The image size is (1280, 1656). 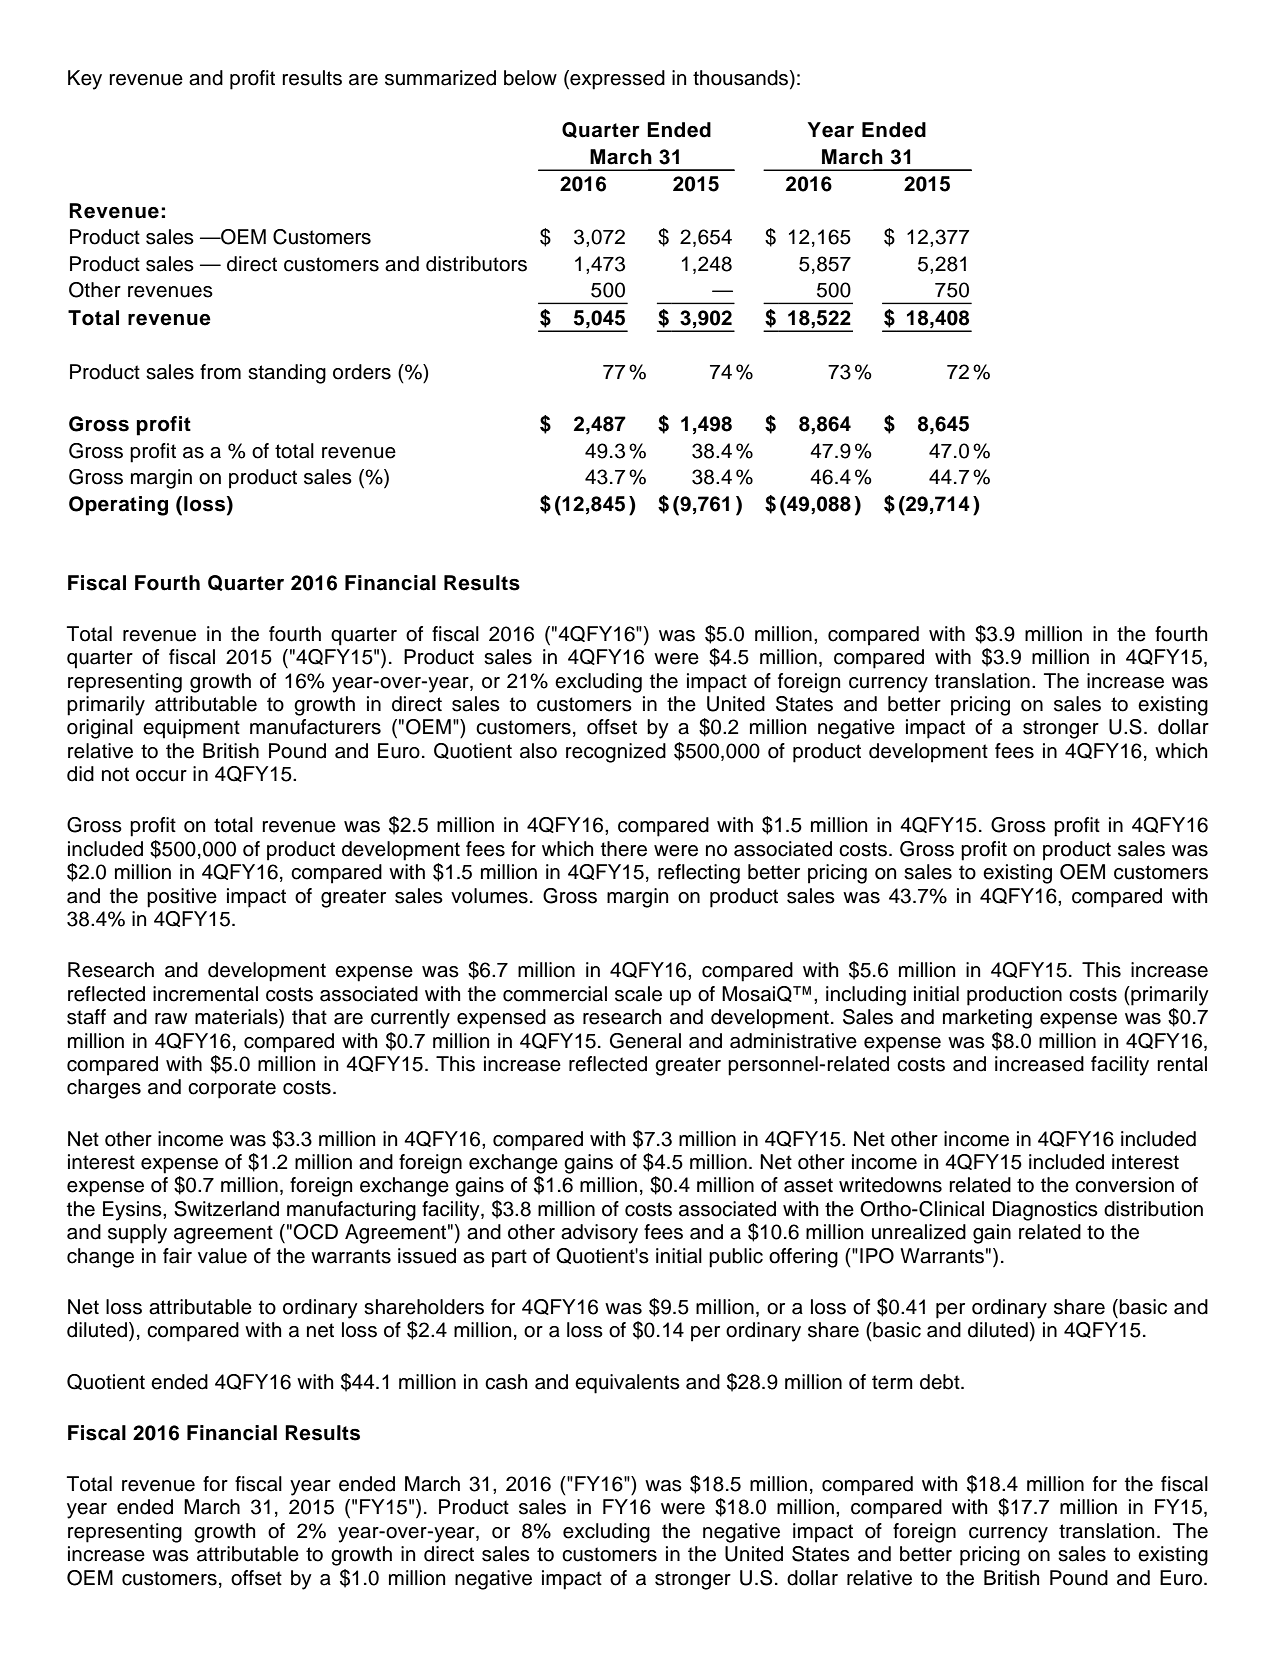 What do you see at coordinates (627, 1384) in the page?
I see `equivalents` at bounding box center [627, 1384].
